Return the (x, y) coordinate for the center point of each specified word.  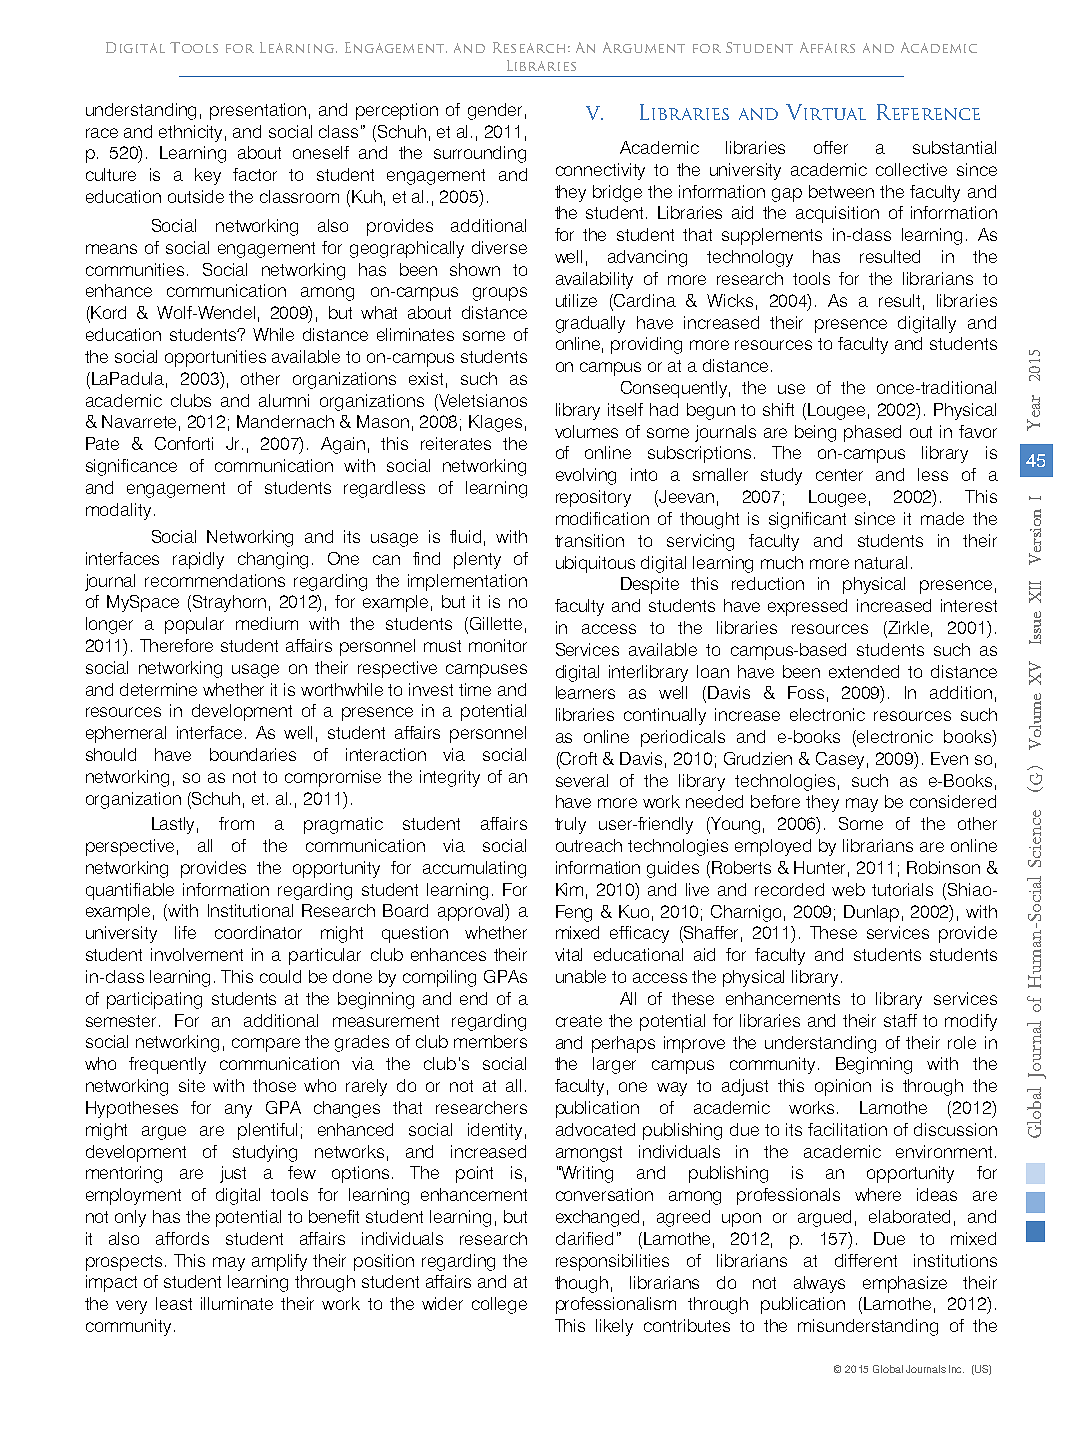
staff (900, 1020)
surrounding (480, 154)
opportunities (215, 358)
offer (831, 147)
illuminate (237, 1303)
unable (581, 976)
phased (872, 433)
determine (158, 689)
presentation (258, 111)
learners (585, 692)
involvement (197, 954)
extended (864, 671)
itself (625, 409)
